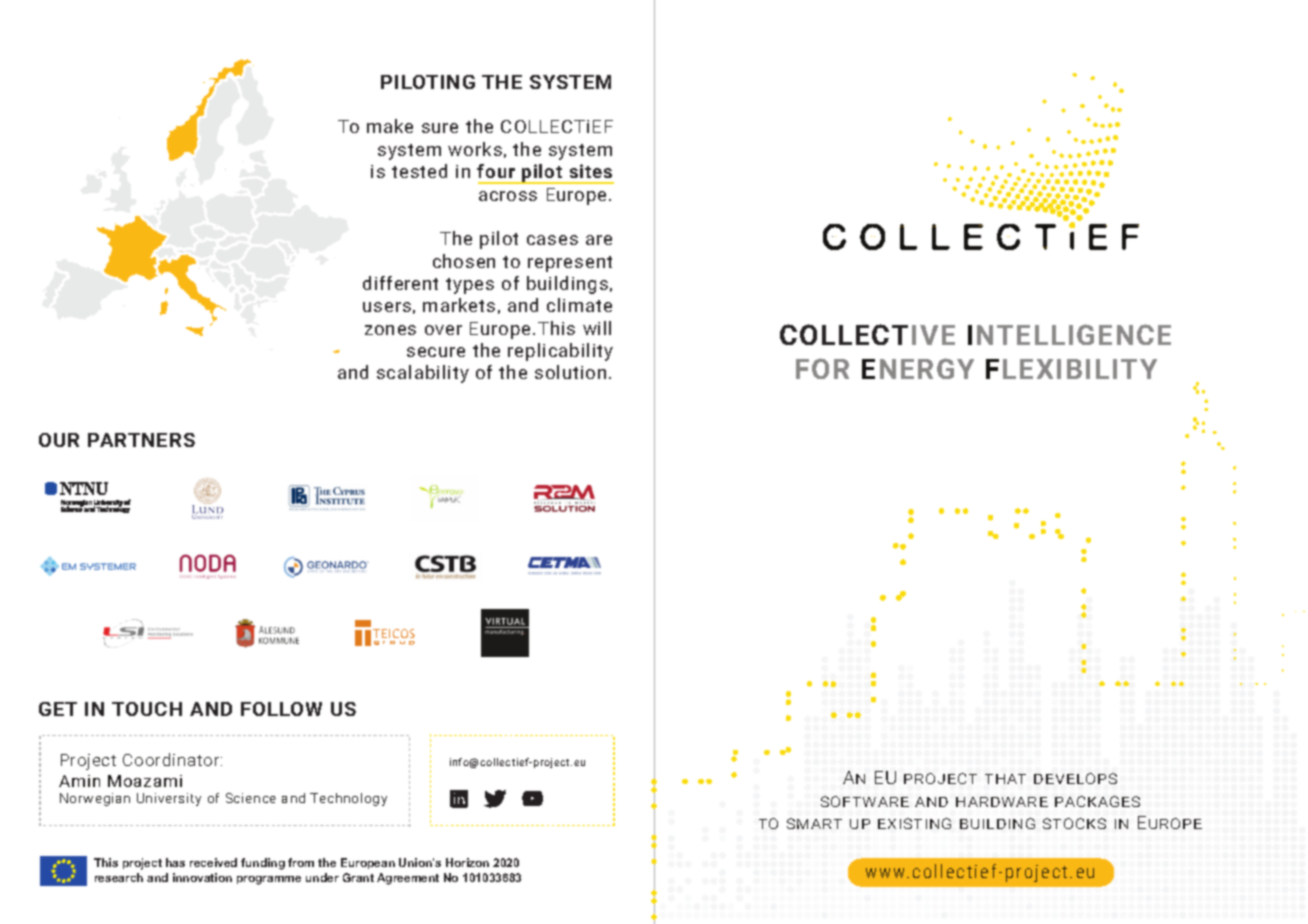 Image resolution: width=1308 pixels, height=924 pixels. I want to click on has, so click(175, 862).
